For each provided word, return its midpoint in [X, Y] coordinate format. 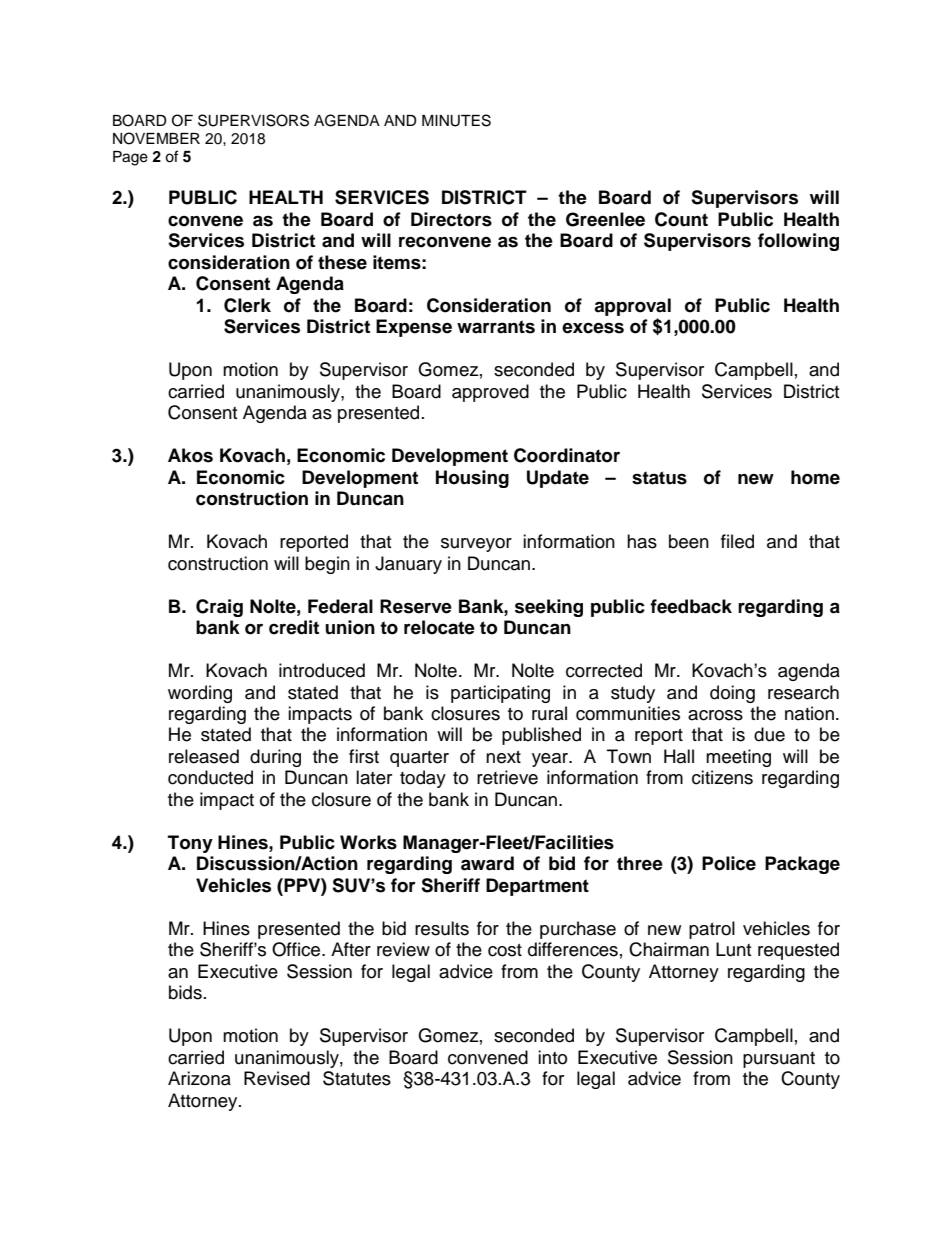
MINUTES [456, 120]
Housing [472, 479]
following [798, 242]
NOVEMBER [156, 138]
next [503, 757]
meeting [738, 758]
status [659, 478]
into [552, 1057]
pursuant [779, 1060]
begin [327, 565]
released [204, 756]
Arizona [199, 1078]
